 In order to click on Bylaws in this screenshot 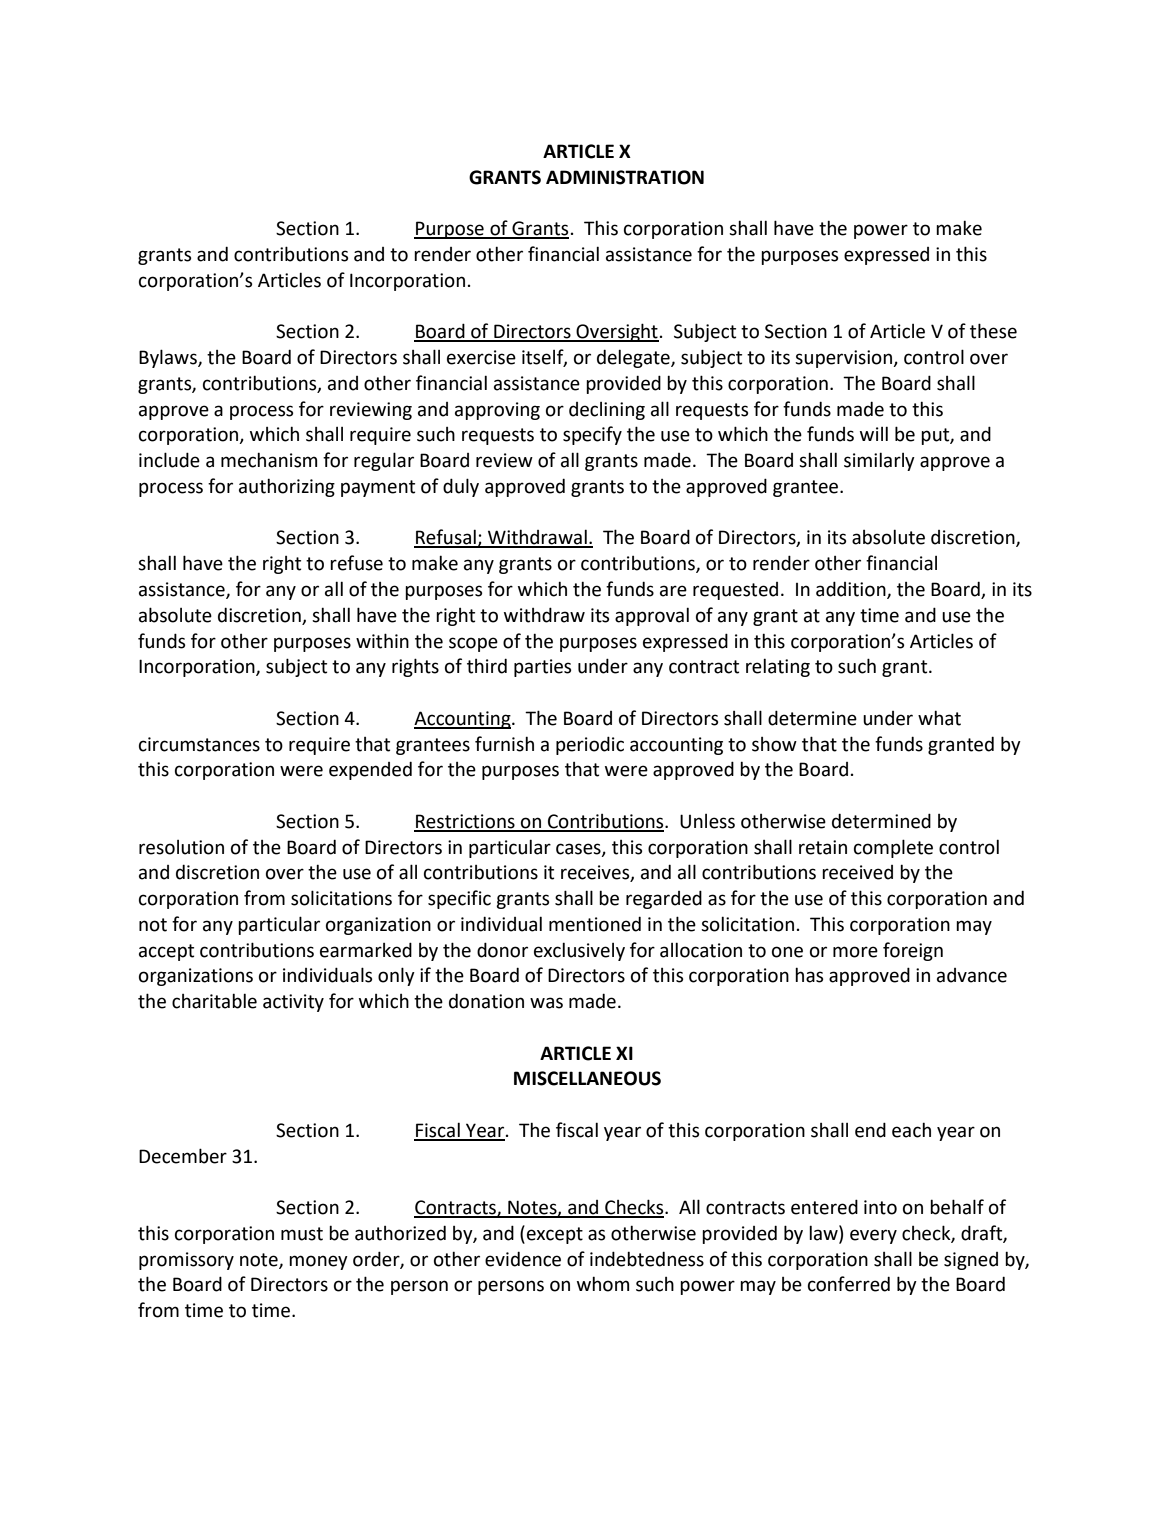, I will do `click(169, 358)`.
